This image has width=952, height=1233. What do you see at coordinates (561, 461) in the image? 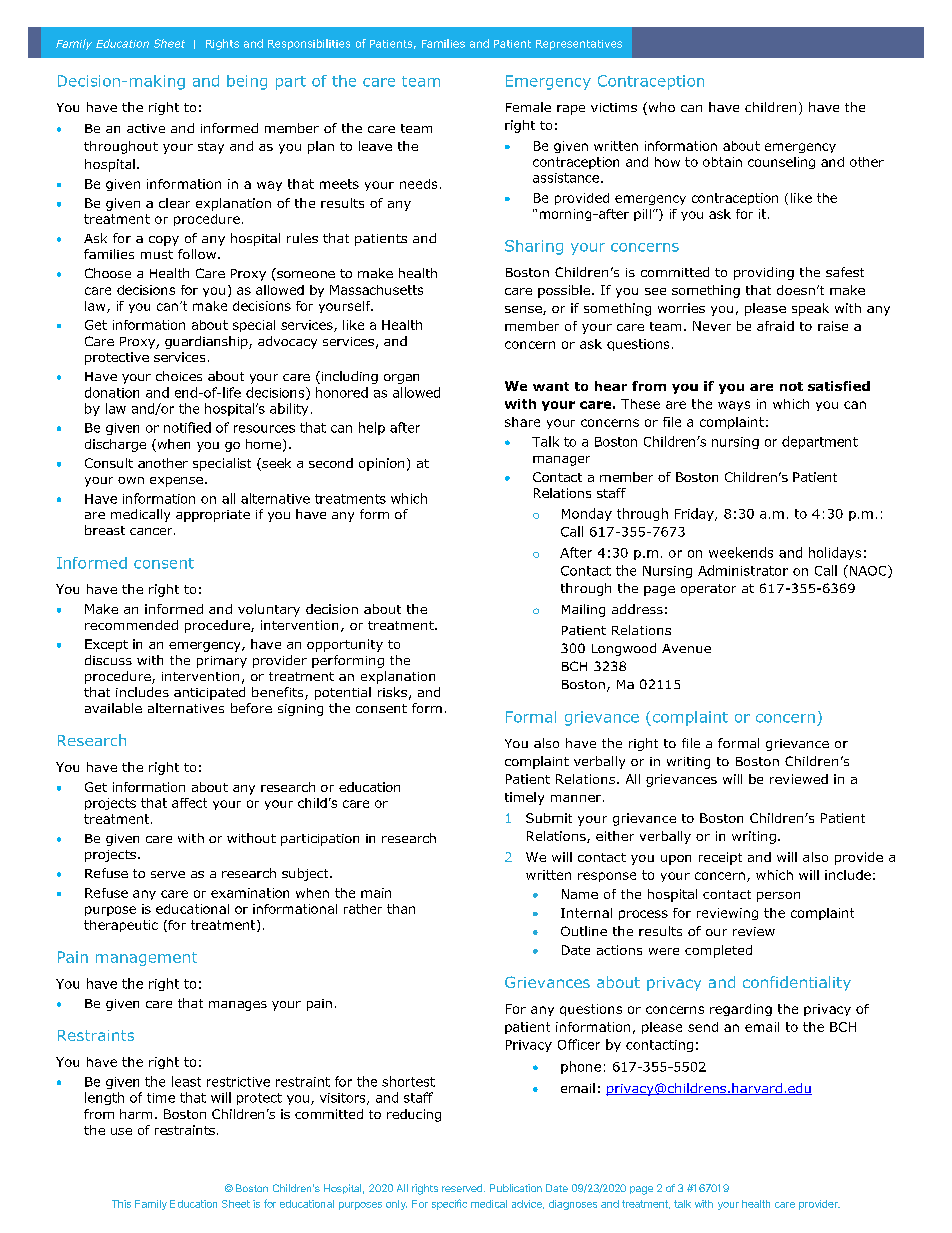
I see `manager` at bounding box center [561, 461].
